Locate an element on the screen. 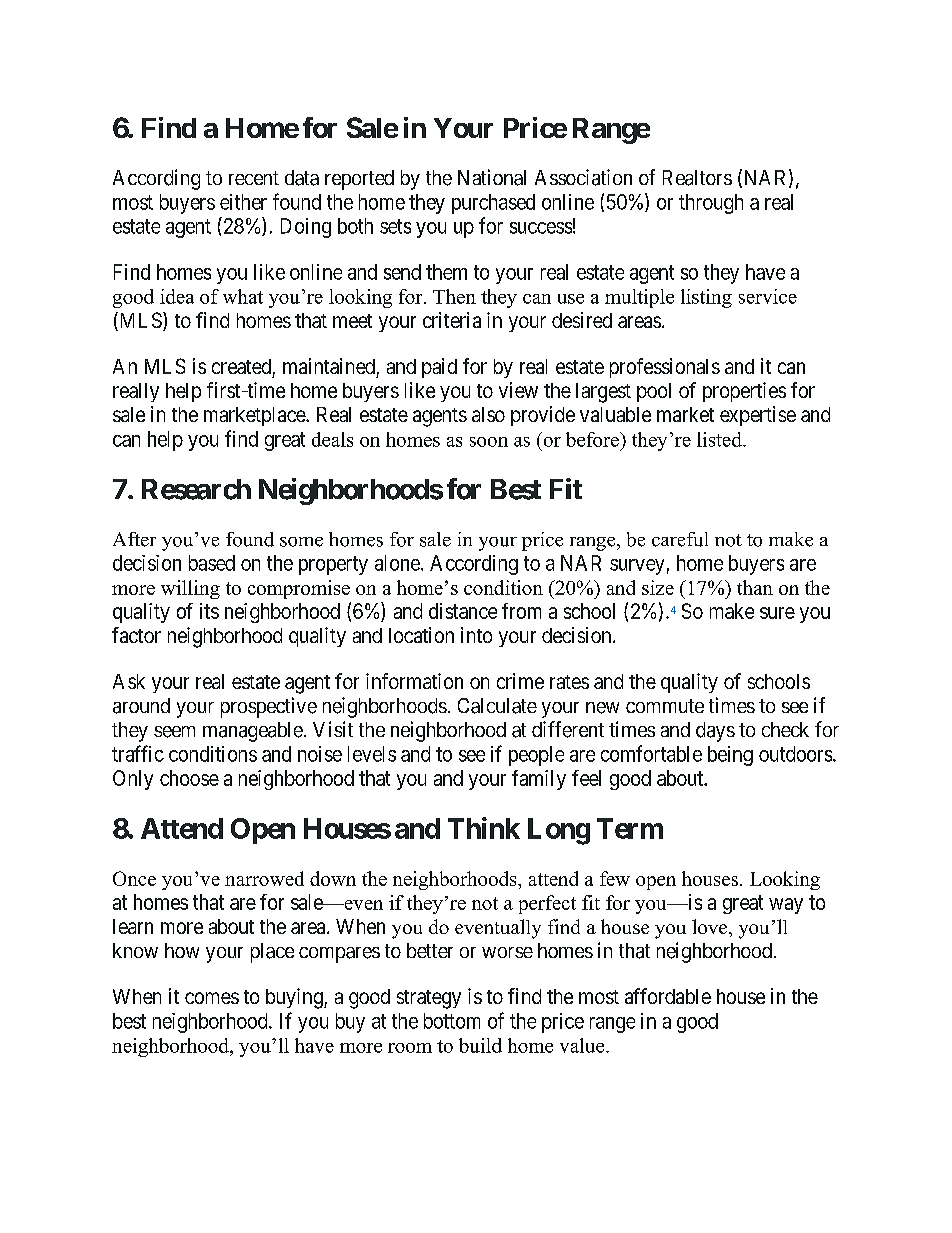 This screenshot has width=952, height=1233. distance is located at coordinates (463, 611).
